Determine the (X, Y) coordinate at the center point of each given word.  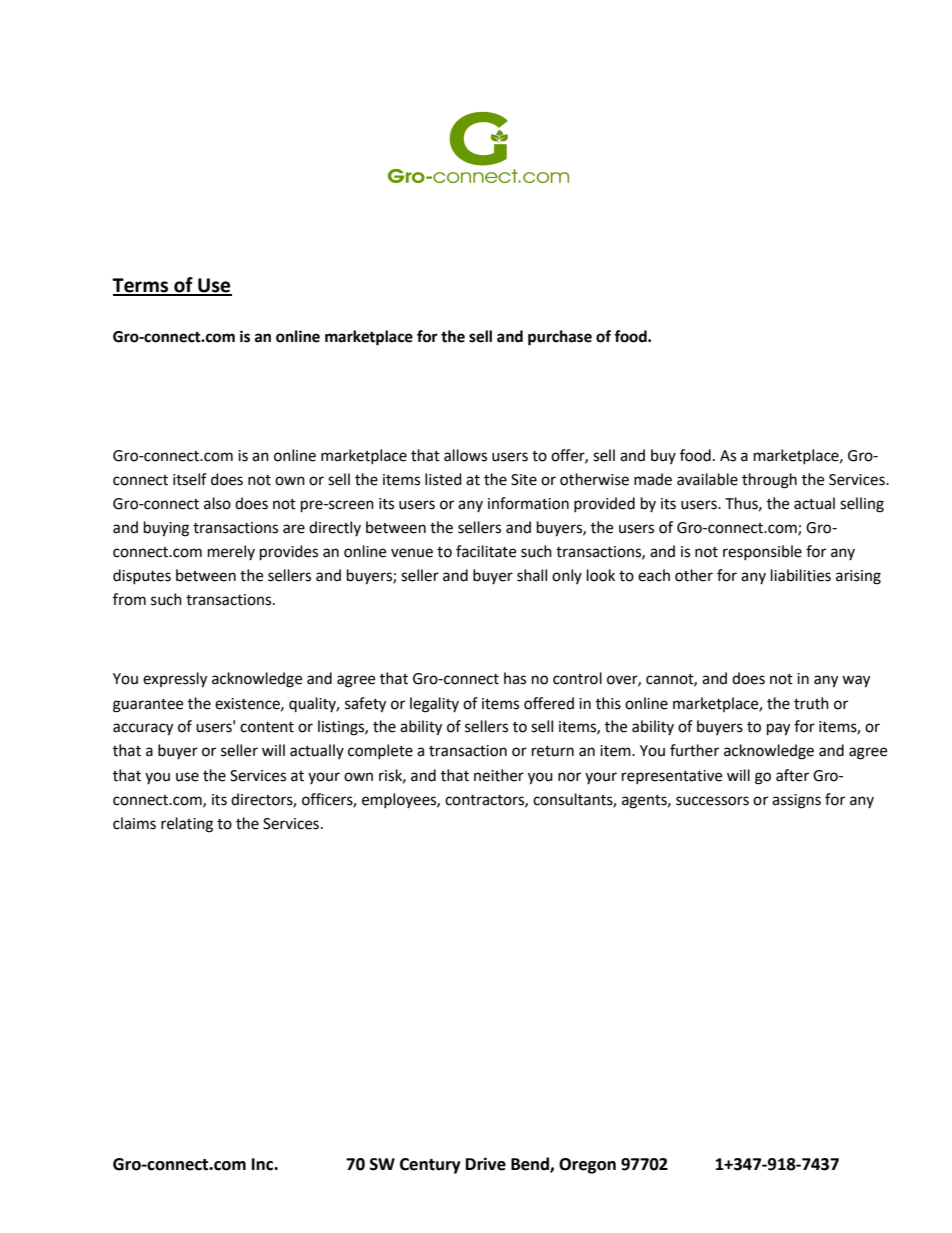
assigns (796, 801)
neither (499, 775)
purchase (560, 338)
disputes (142, 576)
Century (430, 1166)
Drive (486, 1164)
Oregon (587, 1166)
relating (187, 825)
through (769, 481)
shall (532, 575)
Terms (141, 286)
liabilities (801, 575)
